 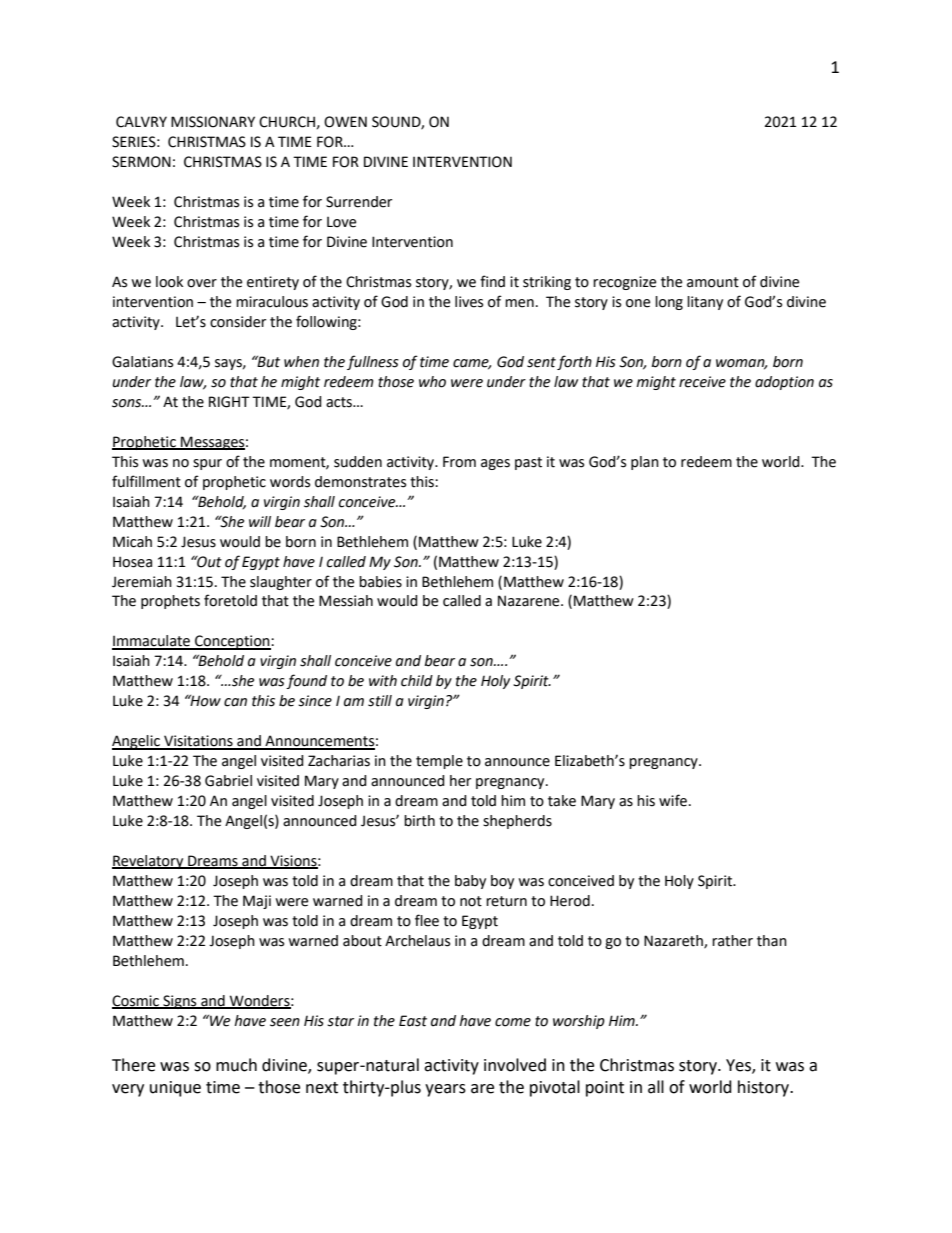 What do you see at coordinates (673, 800) in the image?
I see `wife` at bounding box center [673, 800].
